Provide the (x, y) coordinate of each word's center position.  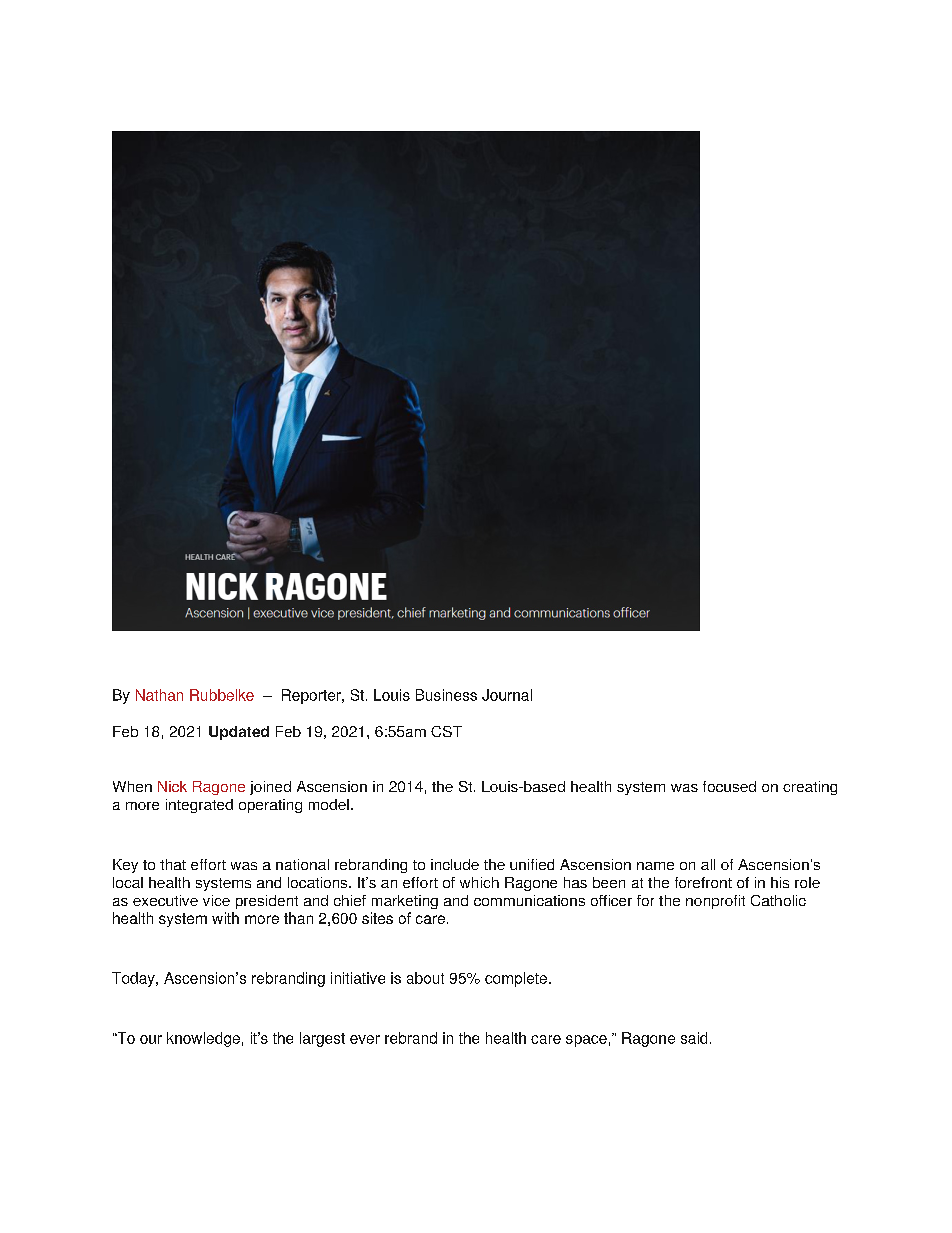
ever (365, 1039)
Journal (507, 695)
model (329, 804)
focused (729, 786)
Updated (239, 733)
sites (377, 918)
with (225, 918)
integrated (199, 806)
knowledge (203, 1039)
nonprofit (715, 902)
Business (446, 695)
